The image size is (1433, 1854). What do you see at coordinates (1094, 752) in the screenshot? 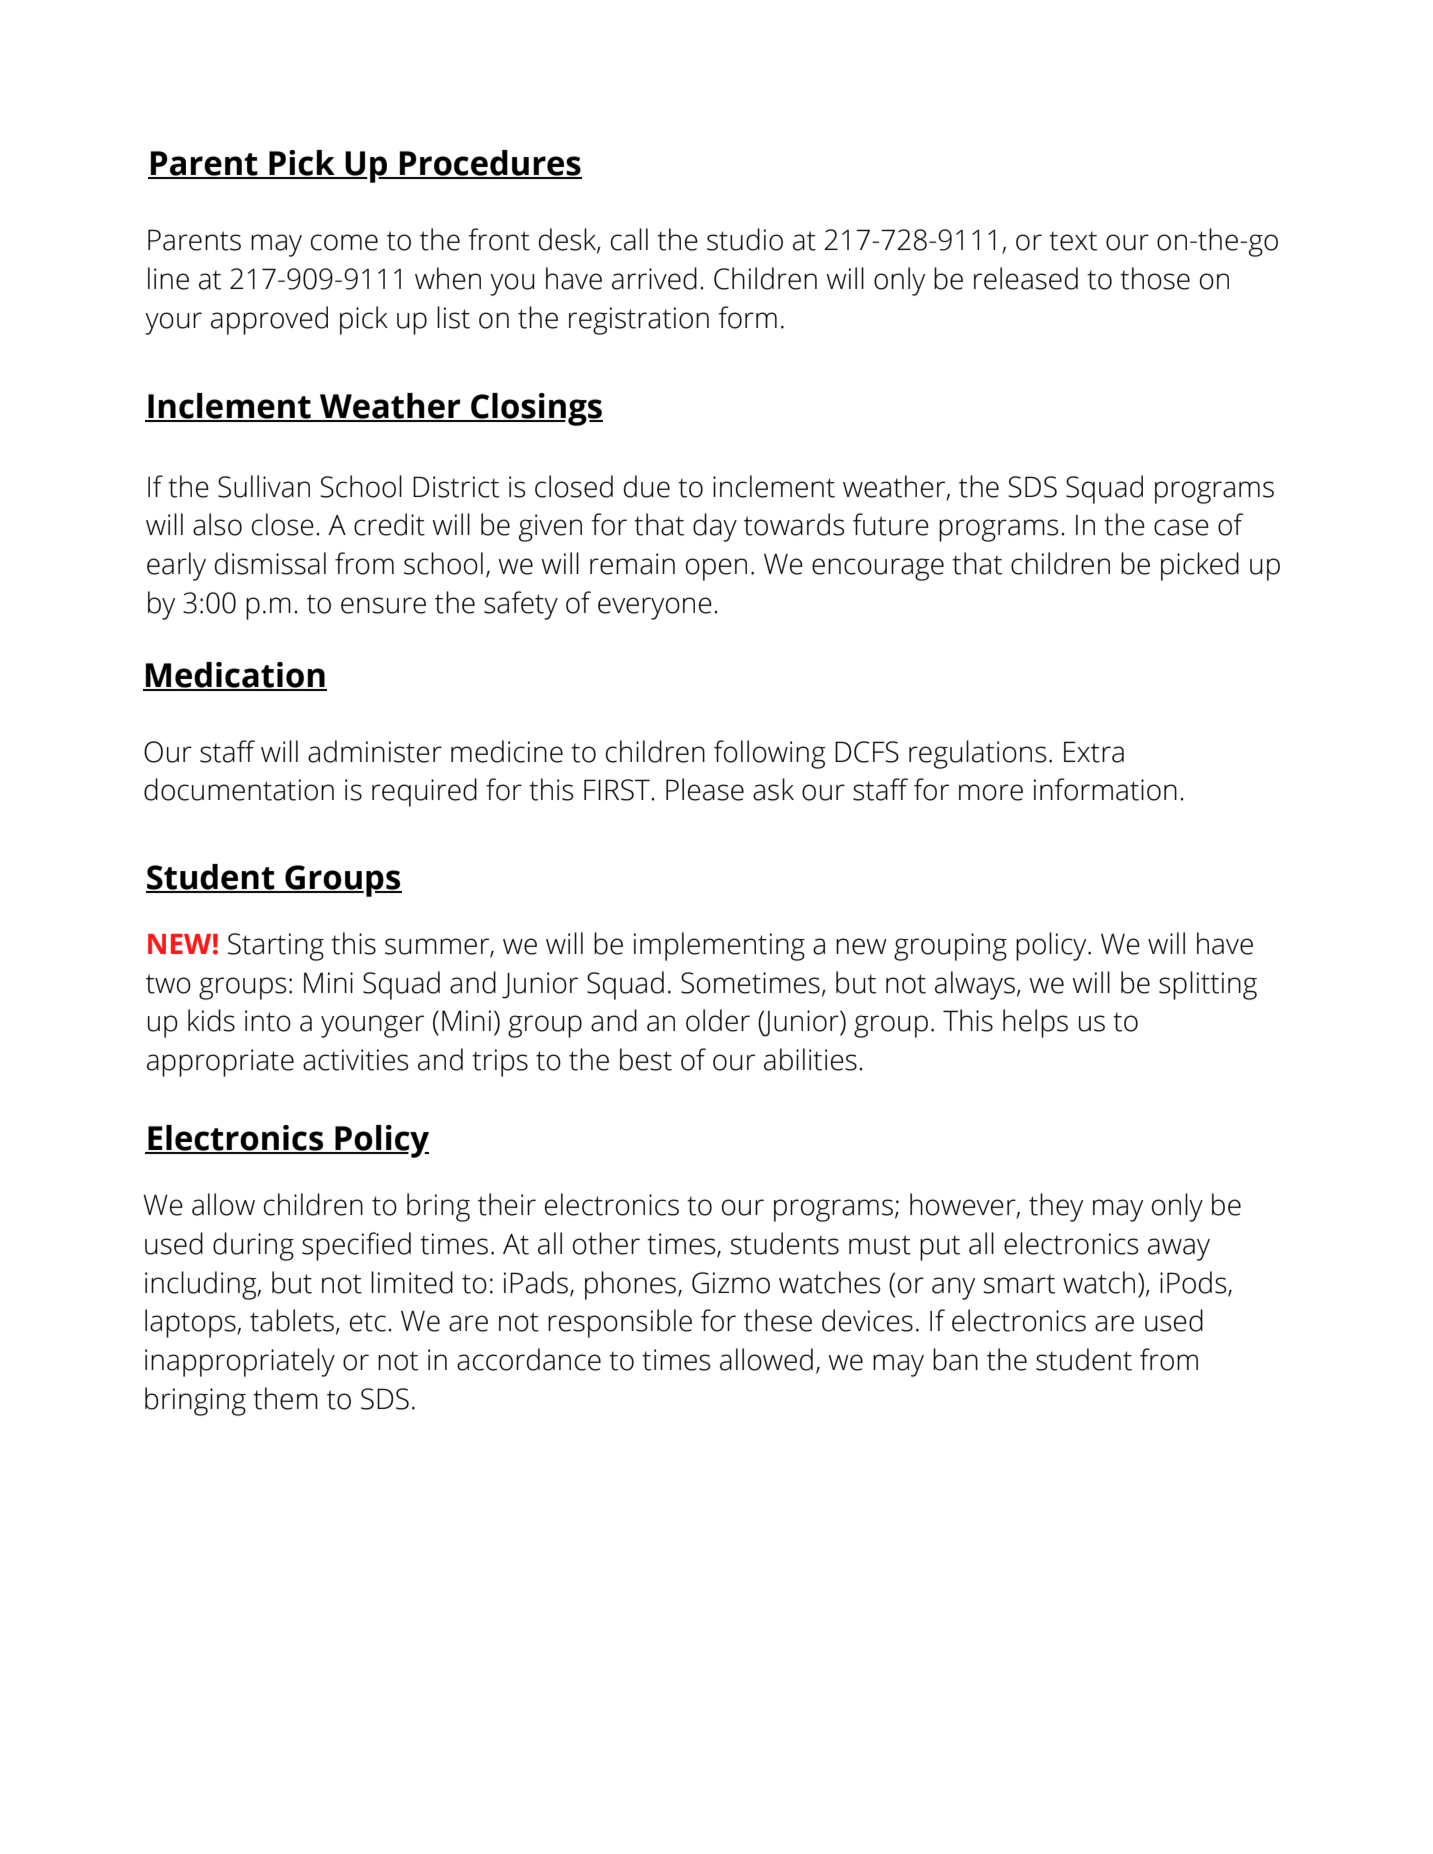
I see `Extra` at bounding box center [1094, 752].
